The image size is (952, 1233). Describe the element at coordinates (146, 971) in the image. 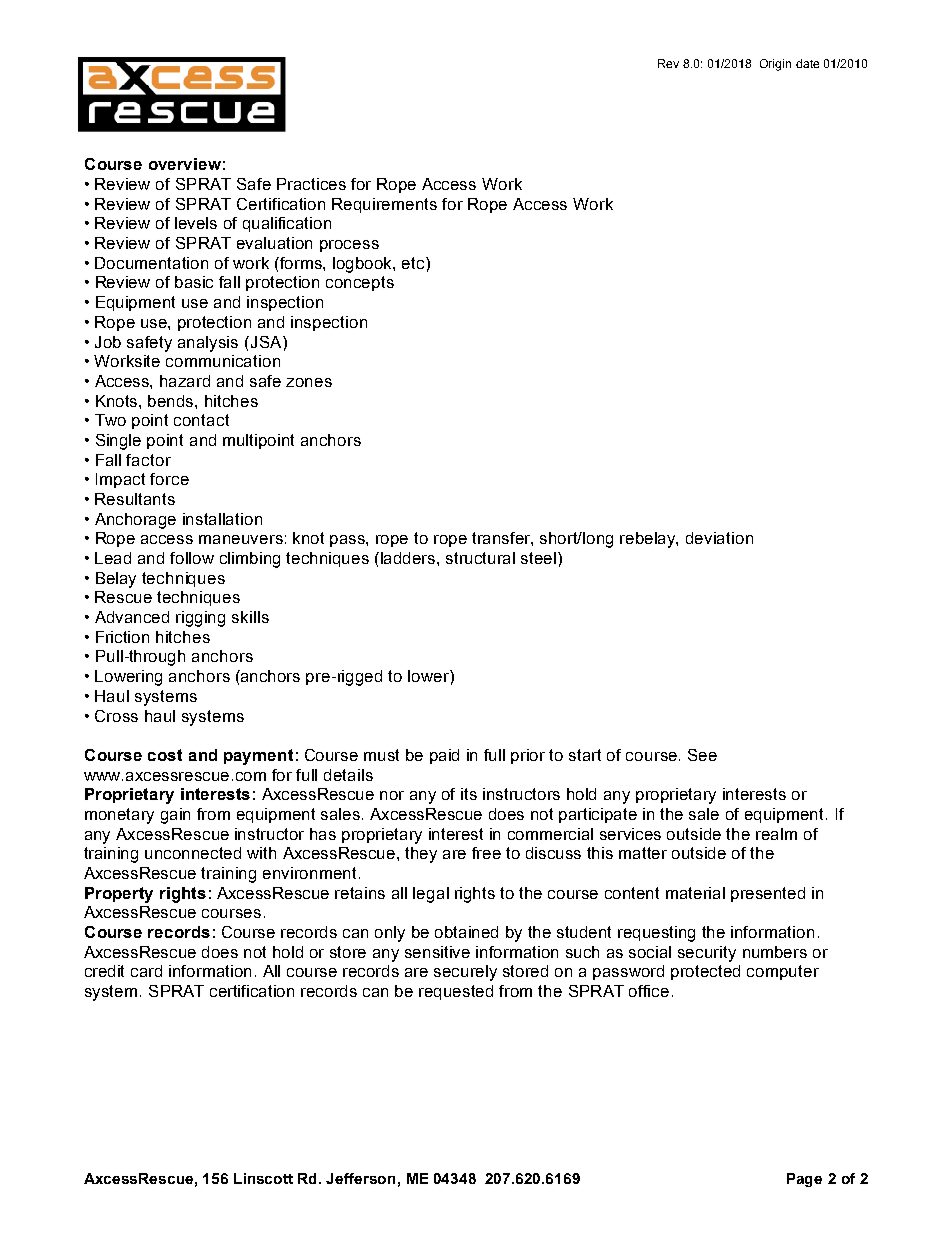

I see `card` at that location.
